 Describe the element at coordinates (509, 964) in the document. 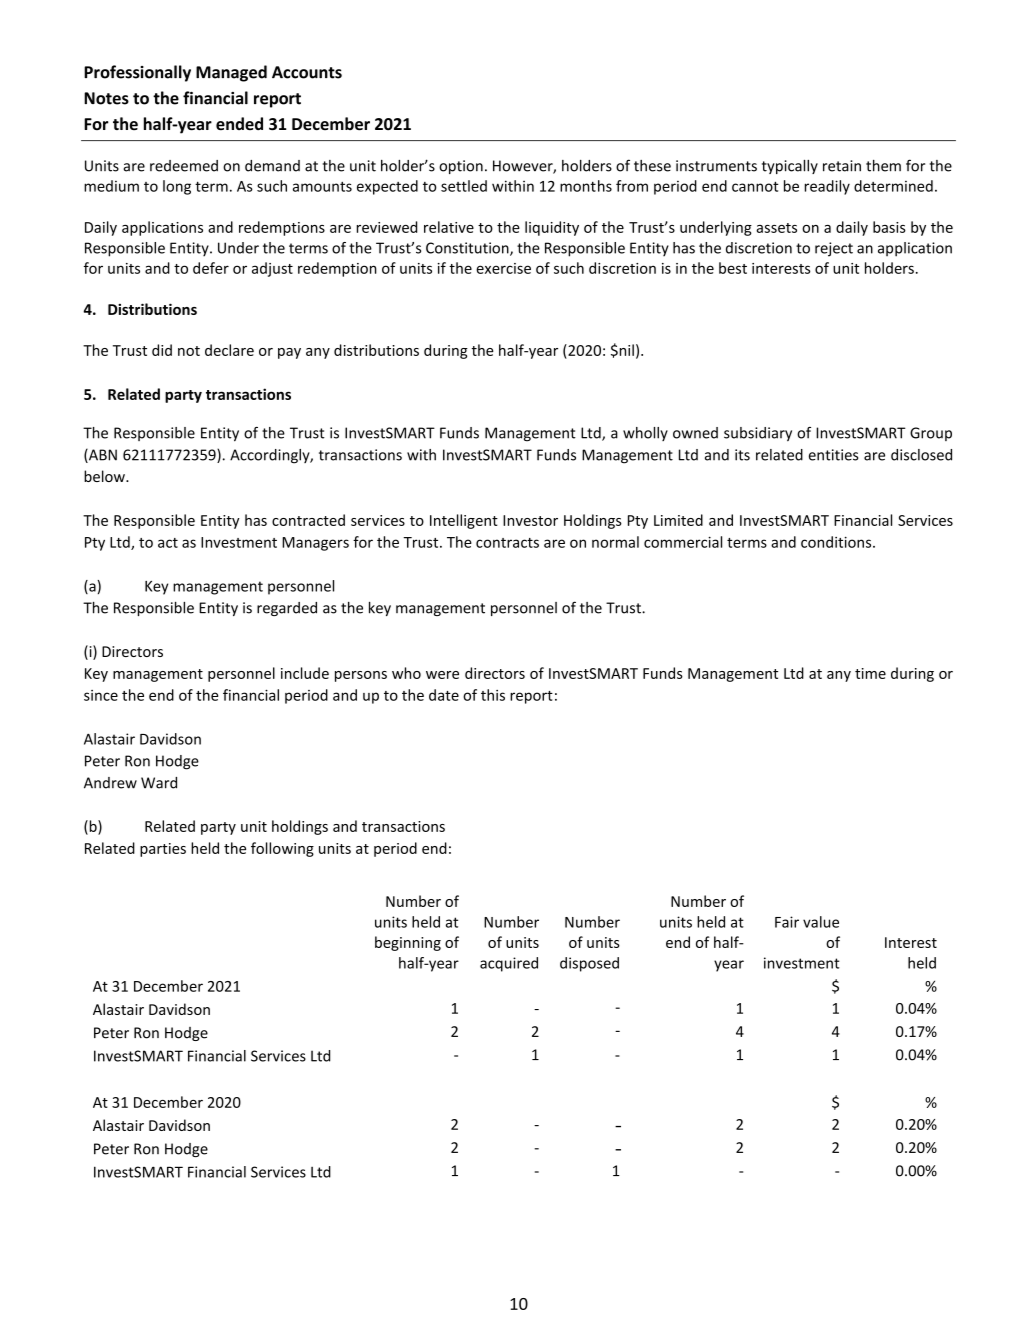

I see `acquired` at that location.
